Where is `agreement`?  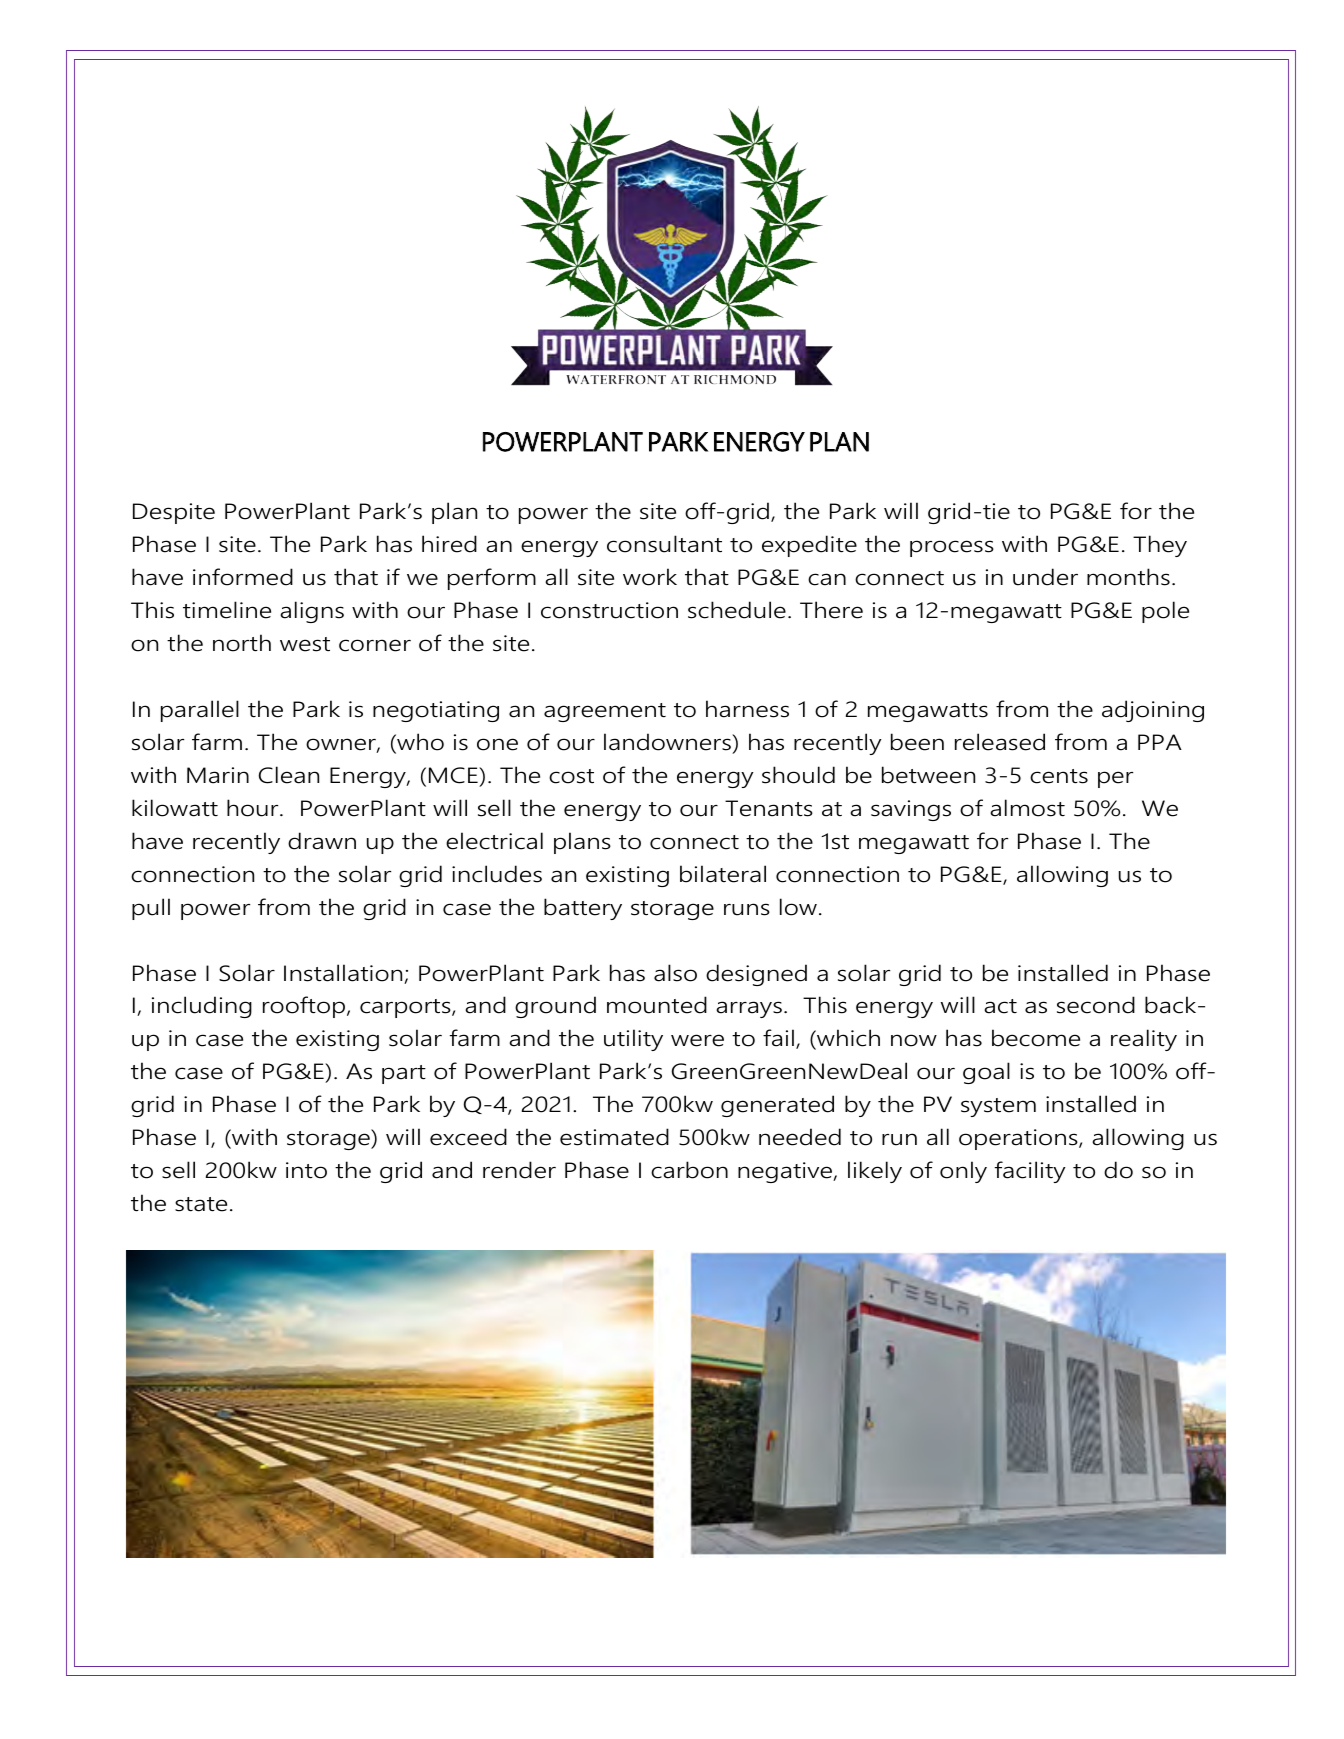 agreement is located at coordinates (605, 712).
